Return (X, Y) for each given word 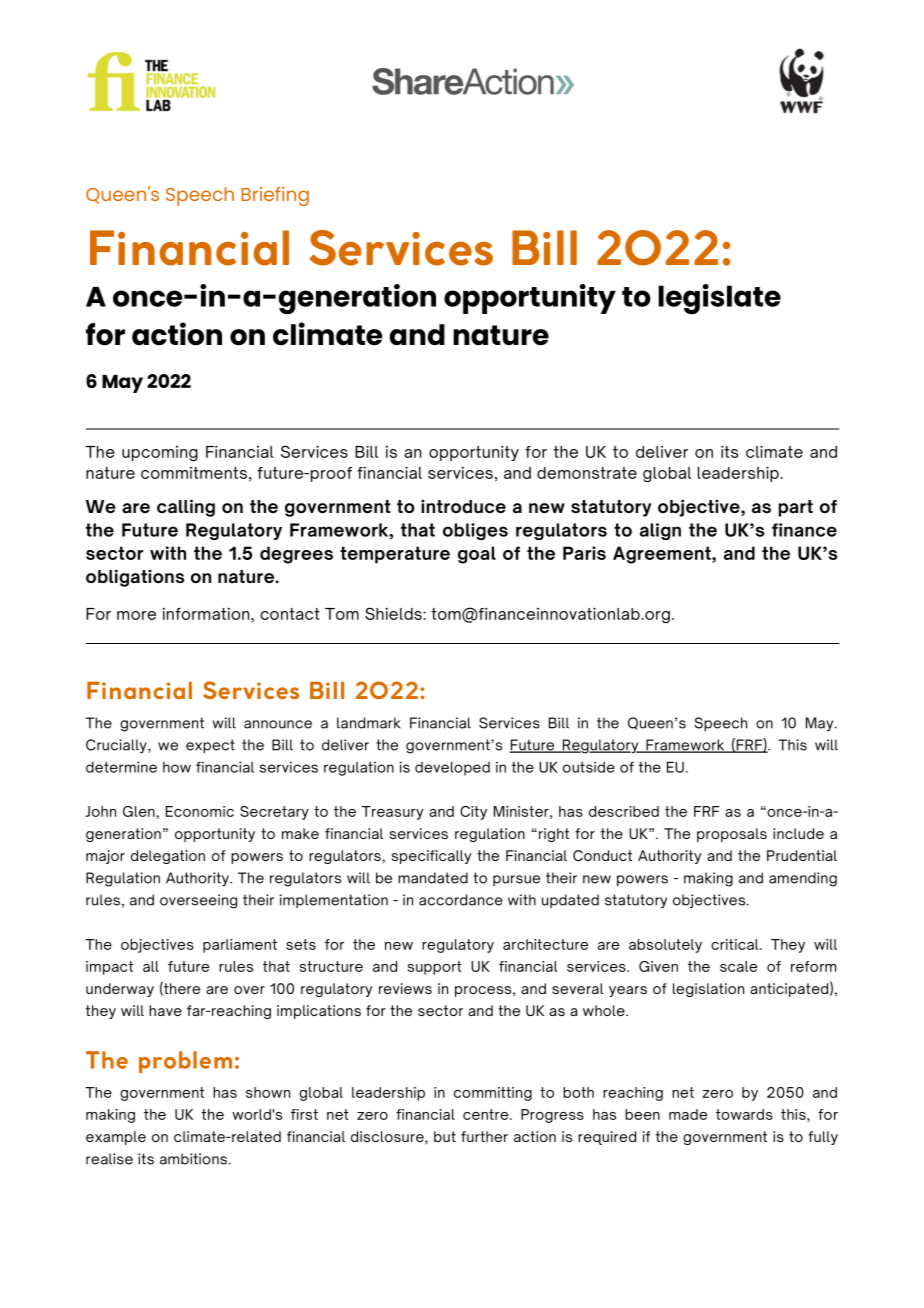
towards (744, 1114)
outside (589, 767)
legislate (719, 299)
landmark (368, 723)
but (445, 1136)
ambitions (193, 1159)
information (207, 614)
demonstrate (587, 473)
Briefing (275, 196)
